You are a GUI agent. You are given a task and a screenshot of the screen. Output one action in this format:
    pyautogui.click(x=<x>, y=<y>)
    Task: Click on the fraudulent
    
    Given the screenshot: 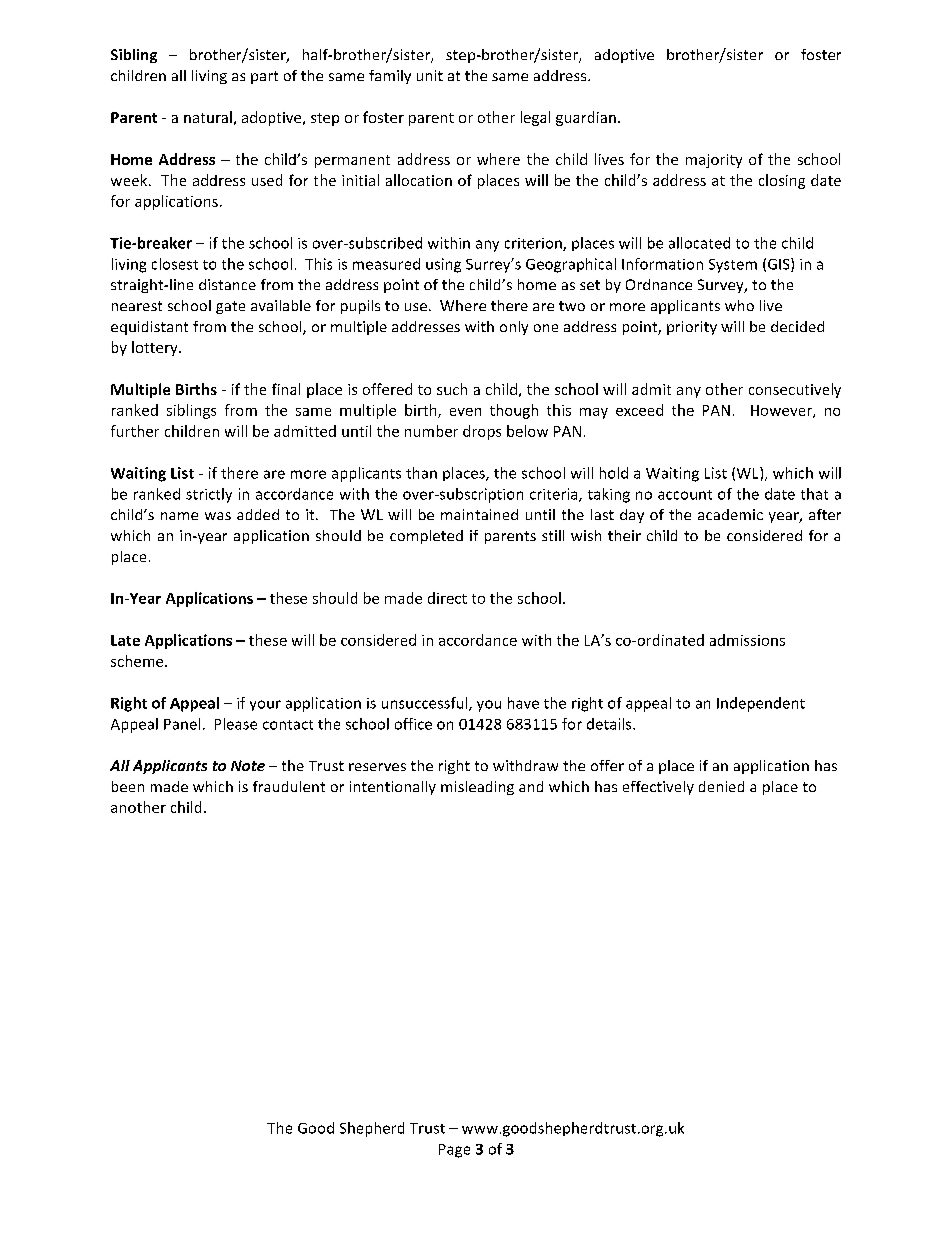 What is the action you would take?
    pyautogui.click(x=289, y=786)
